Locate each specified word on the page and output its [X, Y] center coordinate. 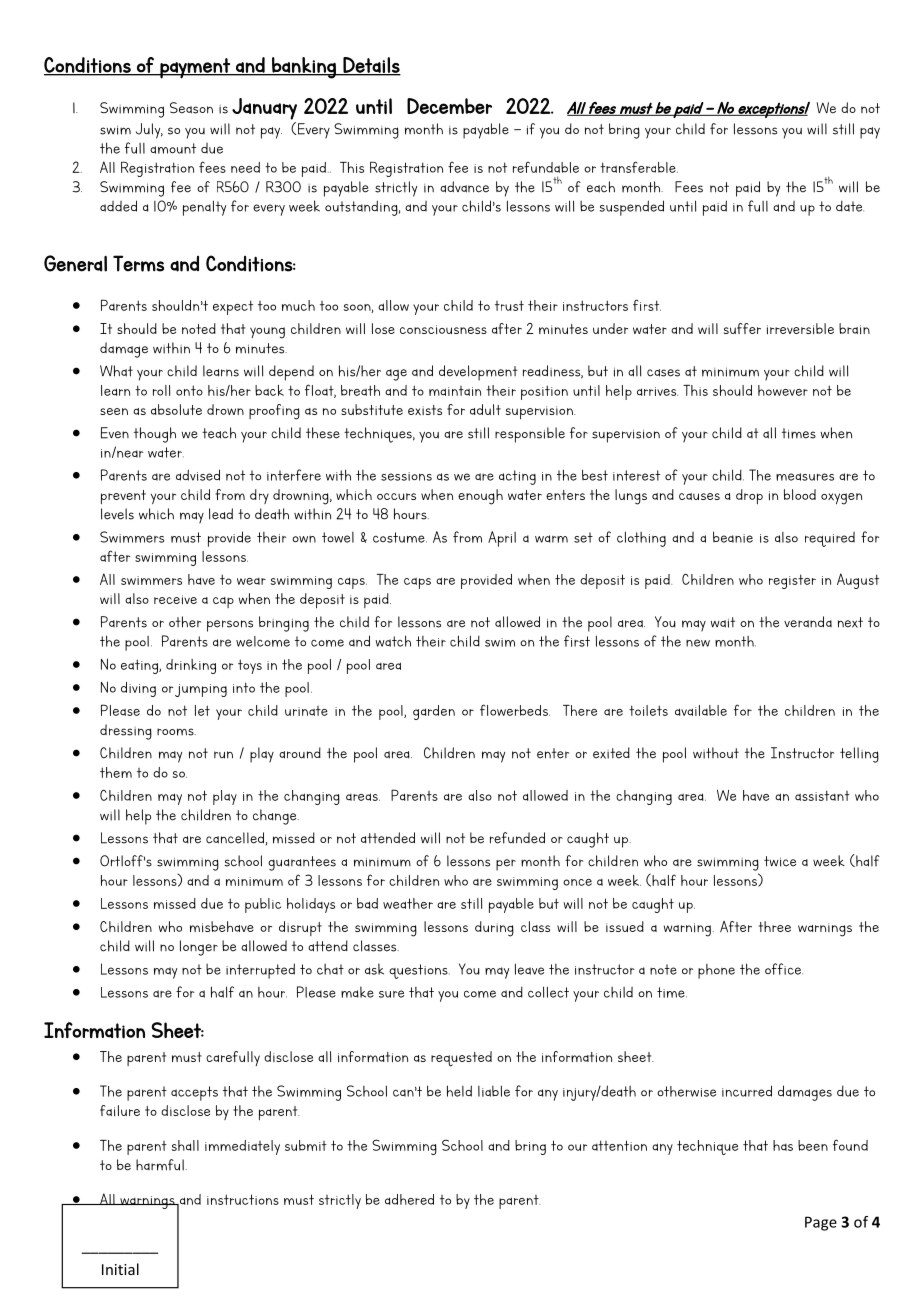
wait [722, 622]
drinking [191, 666]
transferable [639, 167]
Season [191, 108]
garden [434, 712]
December [449, 106]
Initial [120, 1269]
